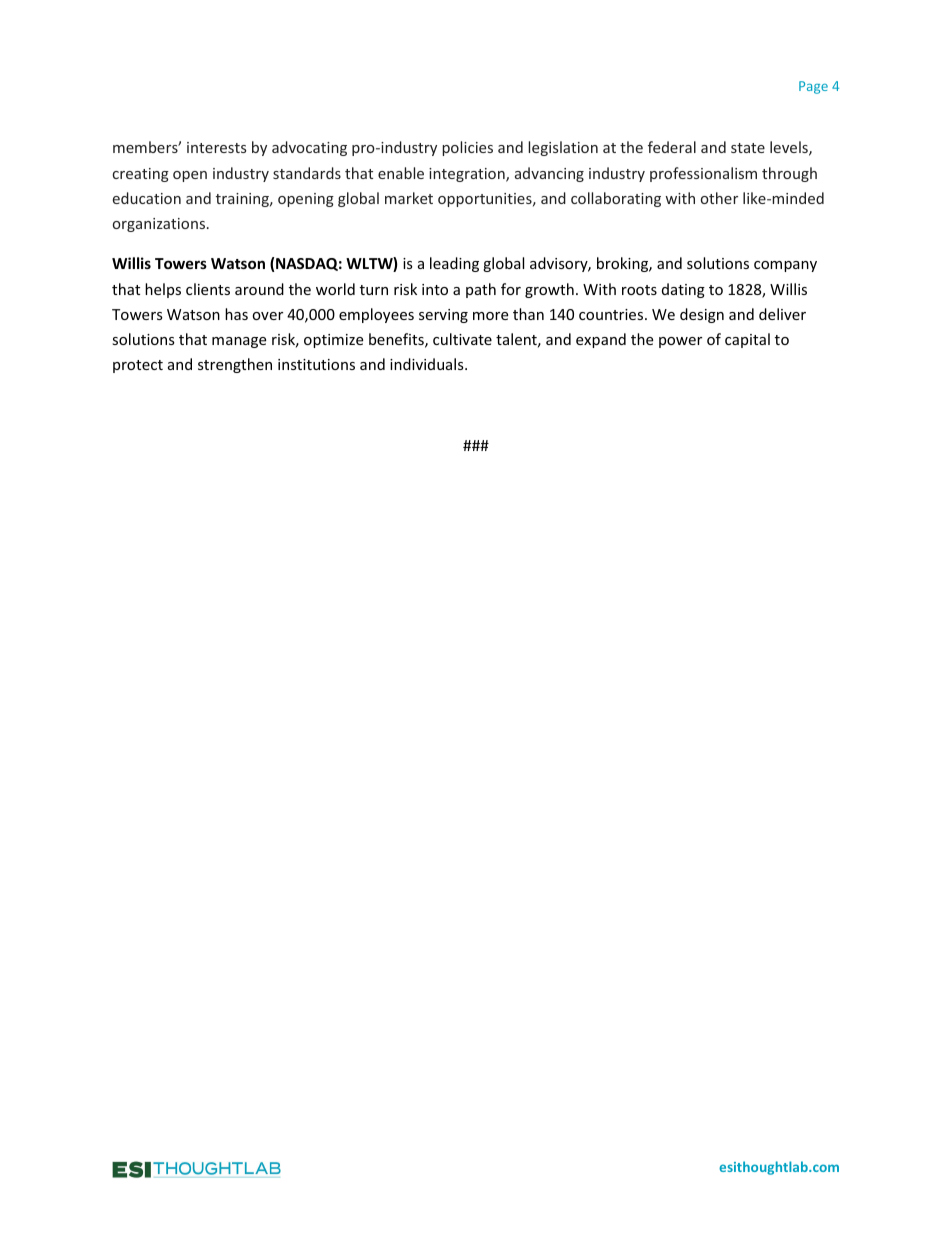 This screenshot has width=952, height=1233. Describe the element at coordinates (813, 87) in the screenshot. I see `Page` at that location.
